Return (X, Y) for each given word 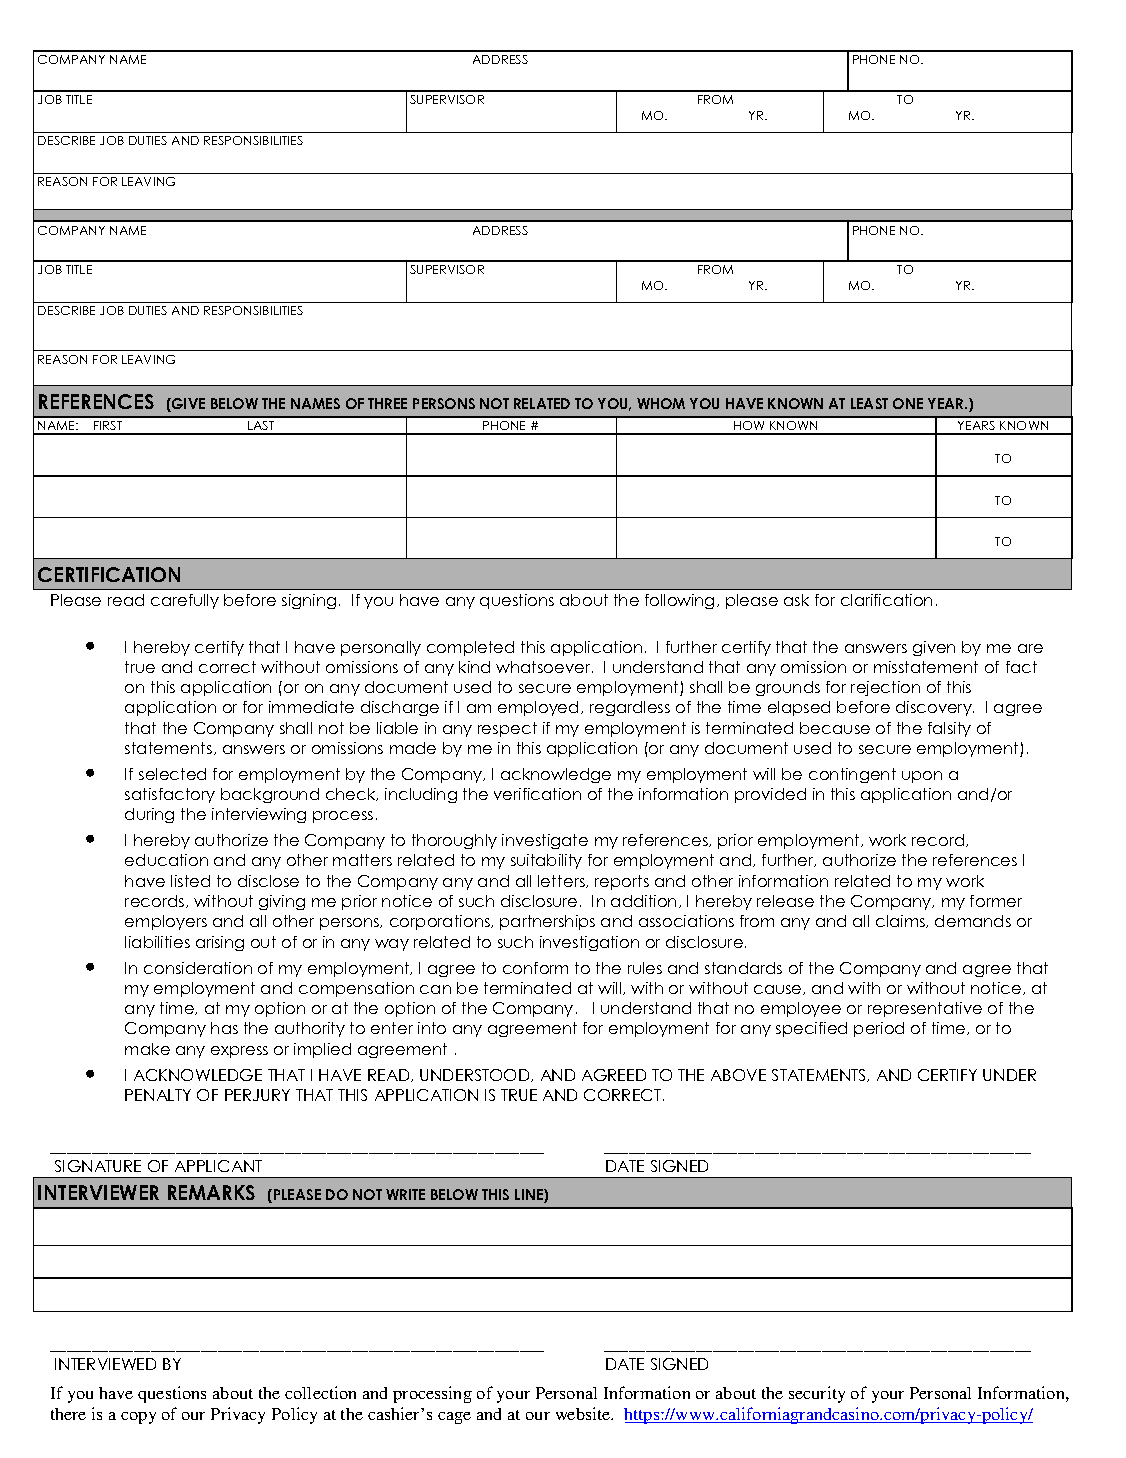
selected (172, 774)
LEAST (869, 403)
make (147, 1049)
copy (138, 1418)
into (432, 1028)
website (584, 1413)
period (879, 1029)
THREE (387, 403)
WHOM (661, 403)
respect (507, 729)
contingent (852, 775)
